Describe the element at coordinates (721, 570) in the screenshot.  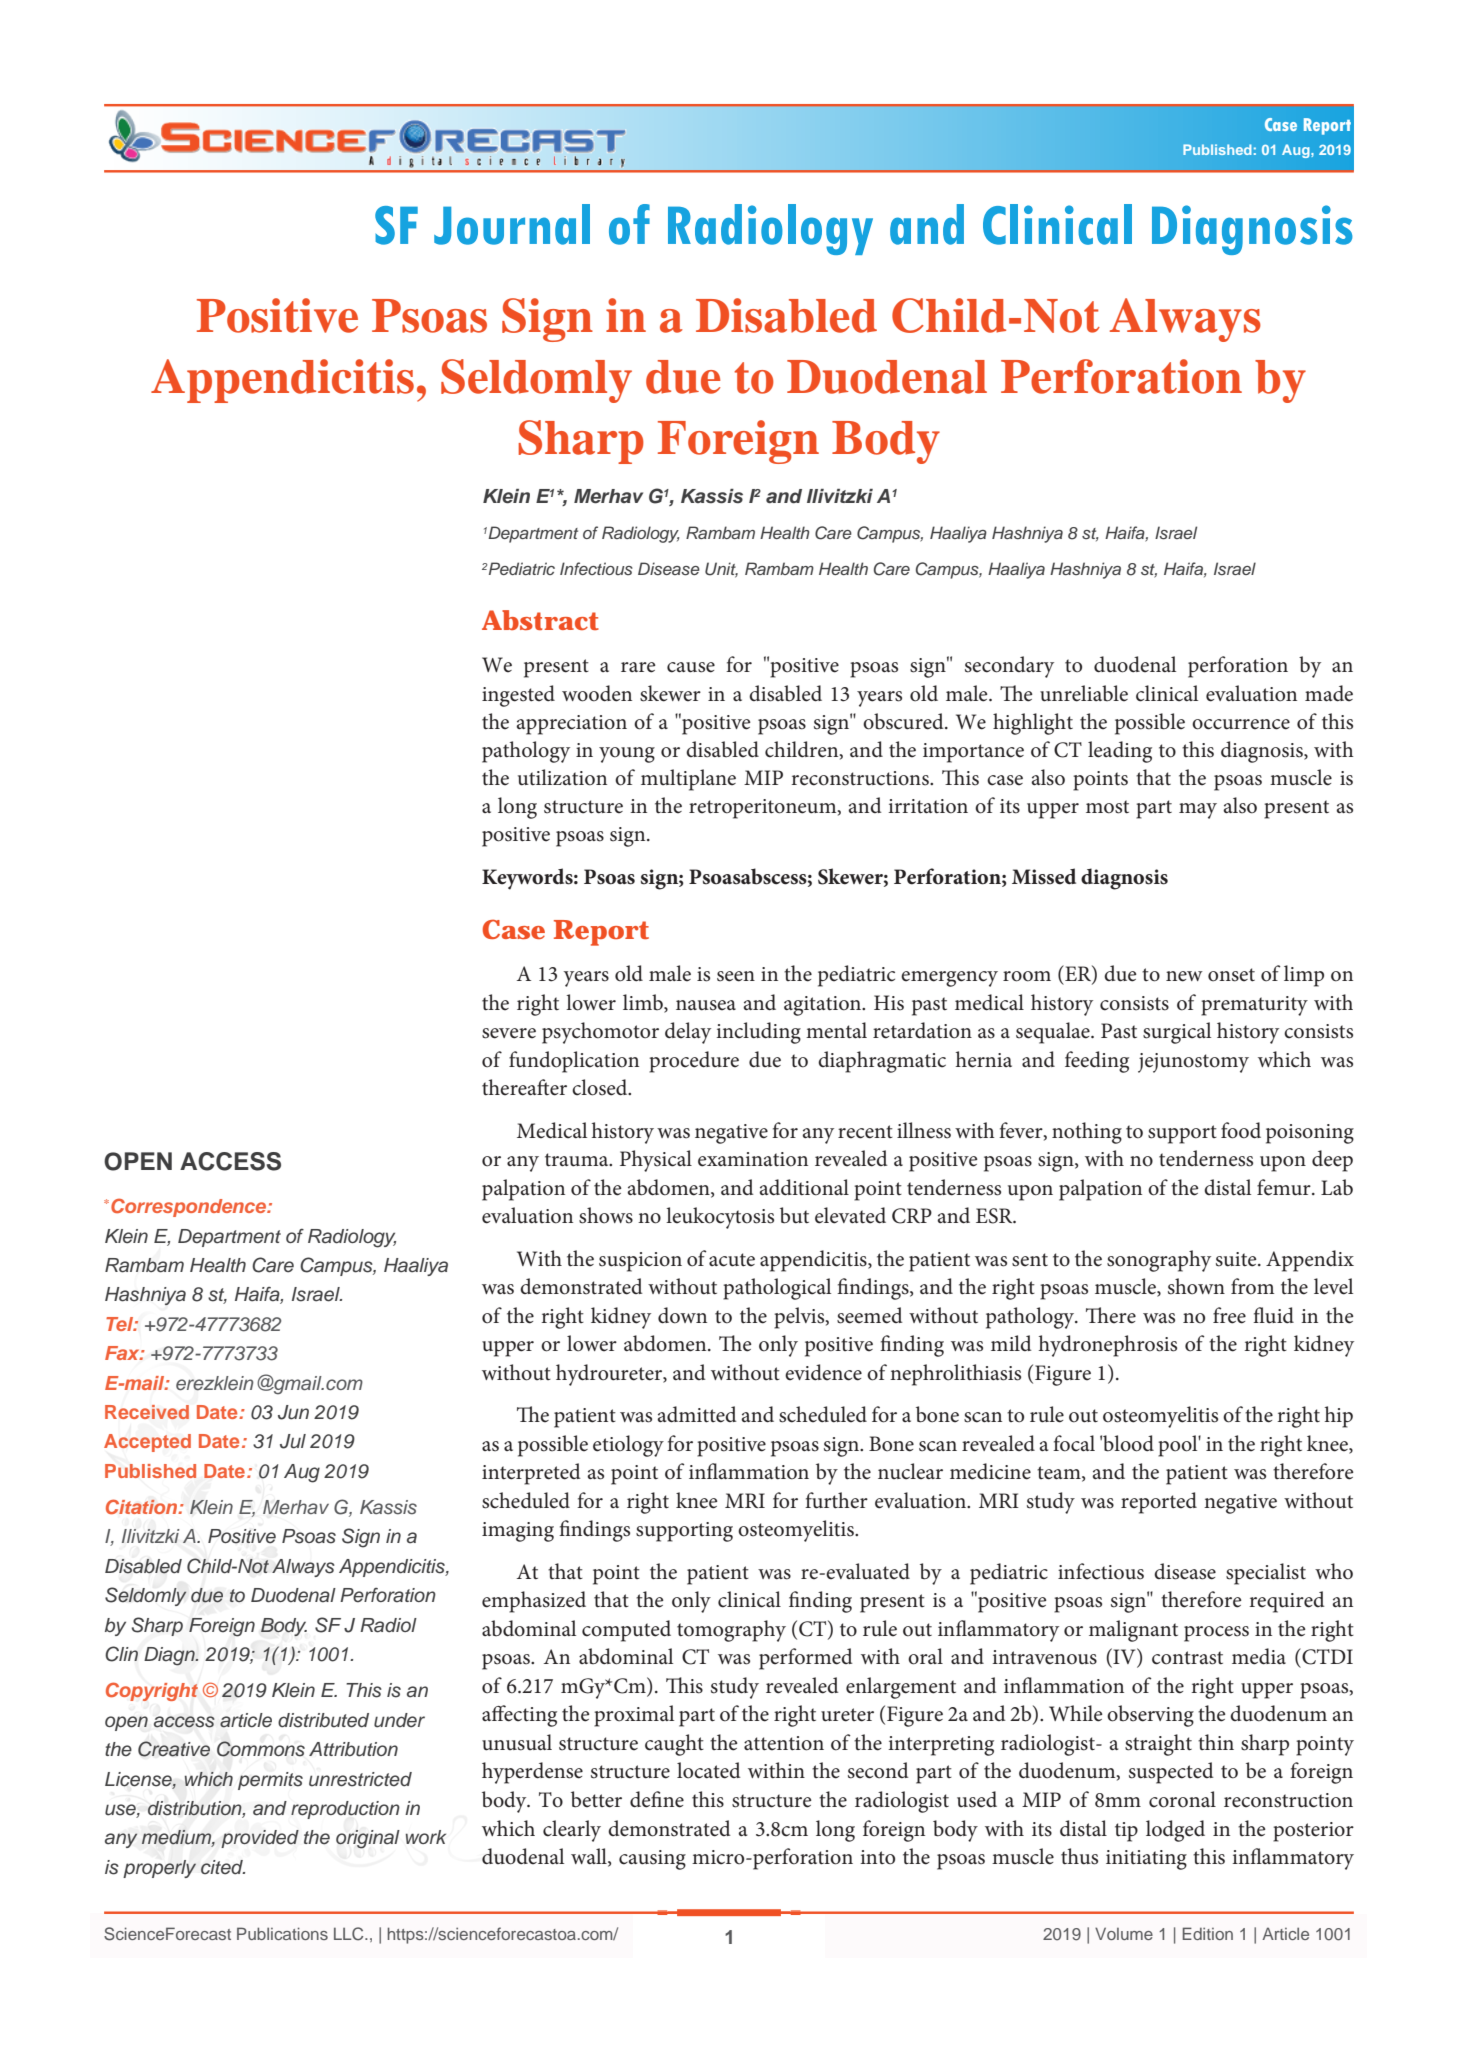
I see `Unit` at that location.
